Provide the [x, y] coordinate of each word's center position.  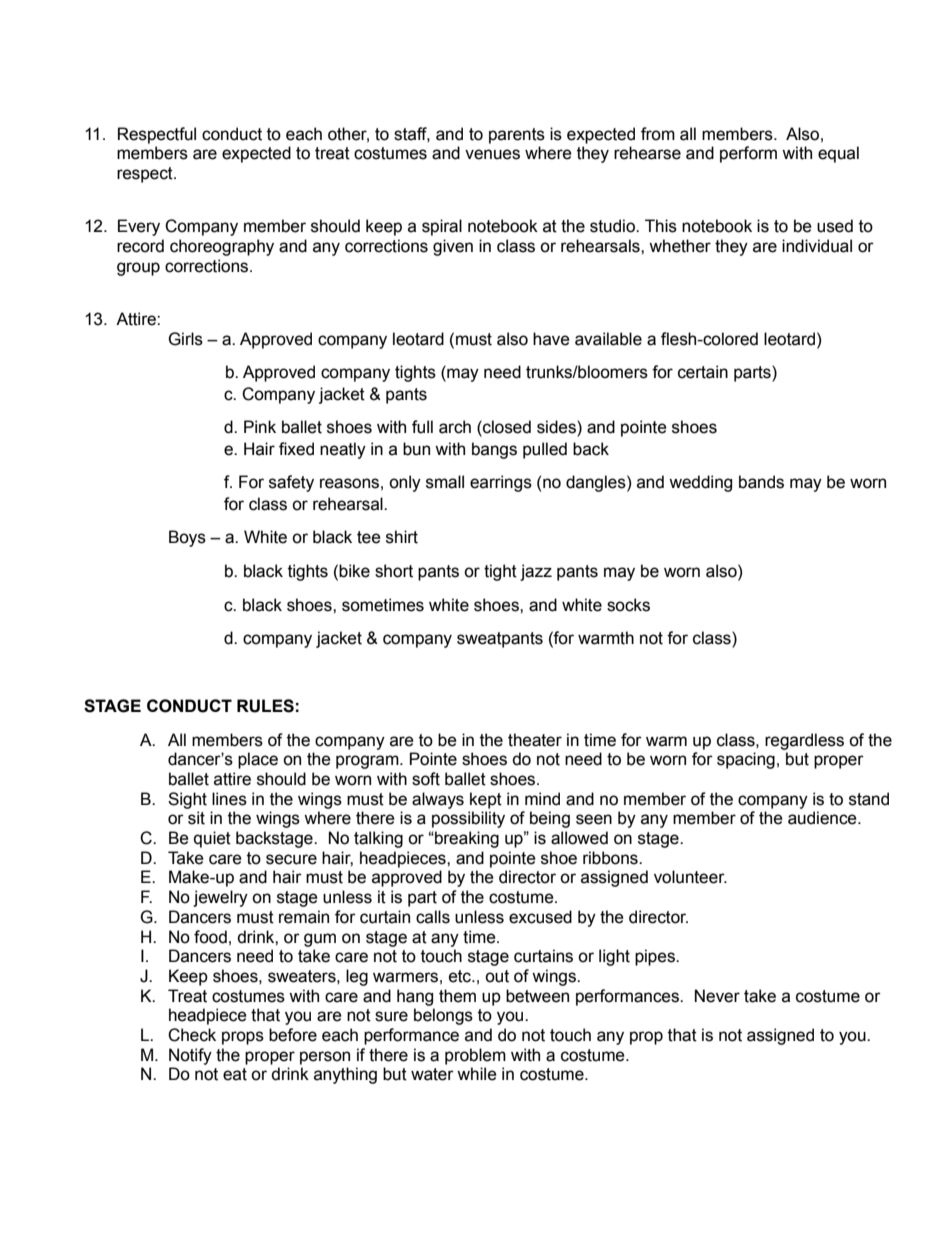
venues [492, 154]
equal [838, 154]
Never [717, 996]
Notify [190, 1056]
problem [475, 1056]
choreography [222, 247]
